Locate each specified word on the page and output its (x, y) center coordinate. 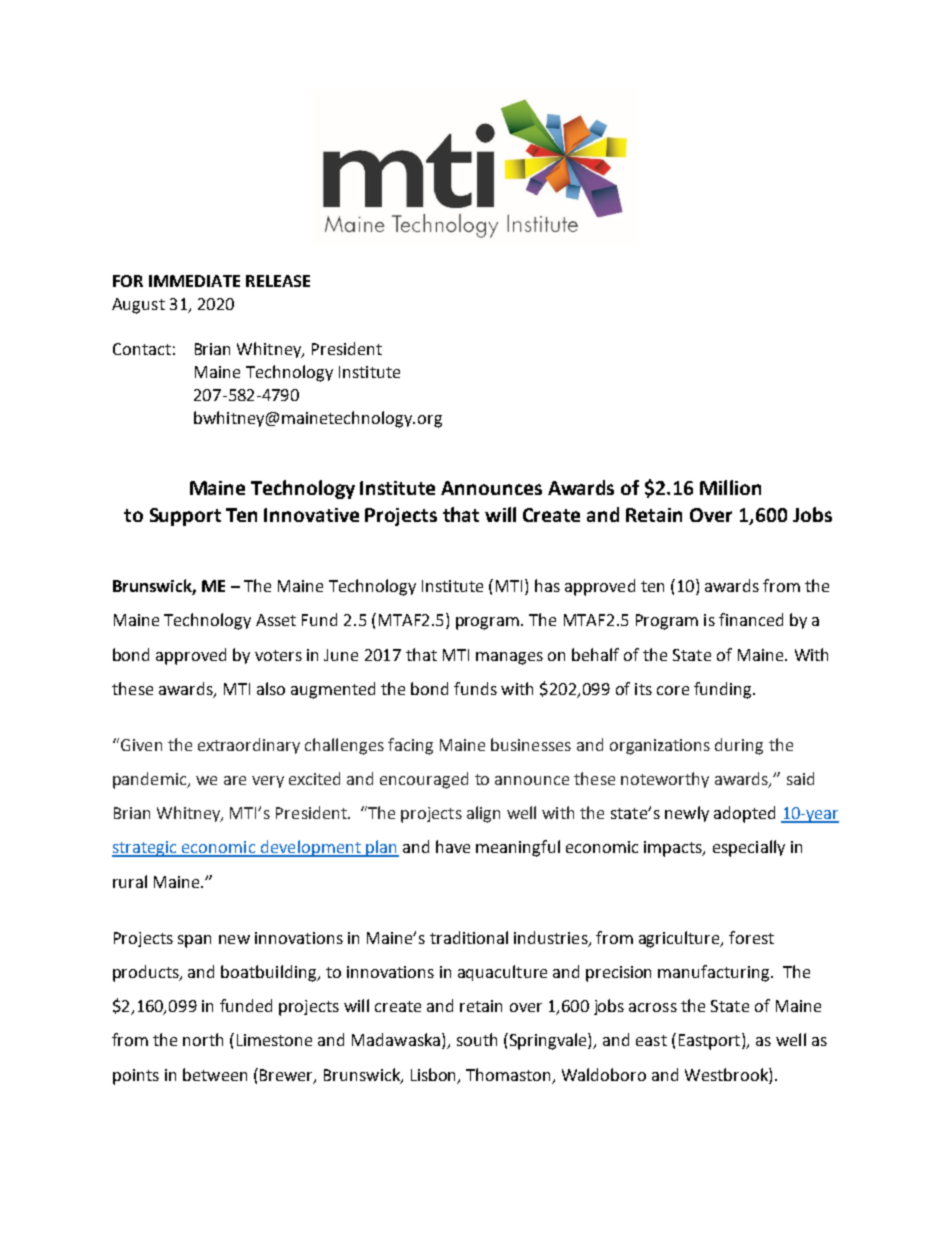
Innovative (311, 515)
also (271, 688)
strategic (146, 849)
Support (185, 517)
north (203, 1039)
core (673, 690)
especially (749, 848)
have (453, 846)
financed (751, 619)
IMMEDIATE (194, 281)
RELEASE (278, 281)
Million (730, 487)
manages (509, 658)
